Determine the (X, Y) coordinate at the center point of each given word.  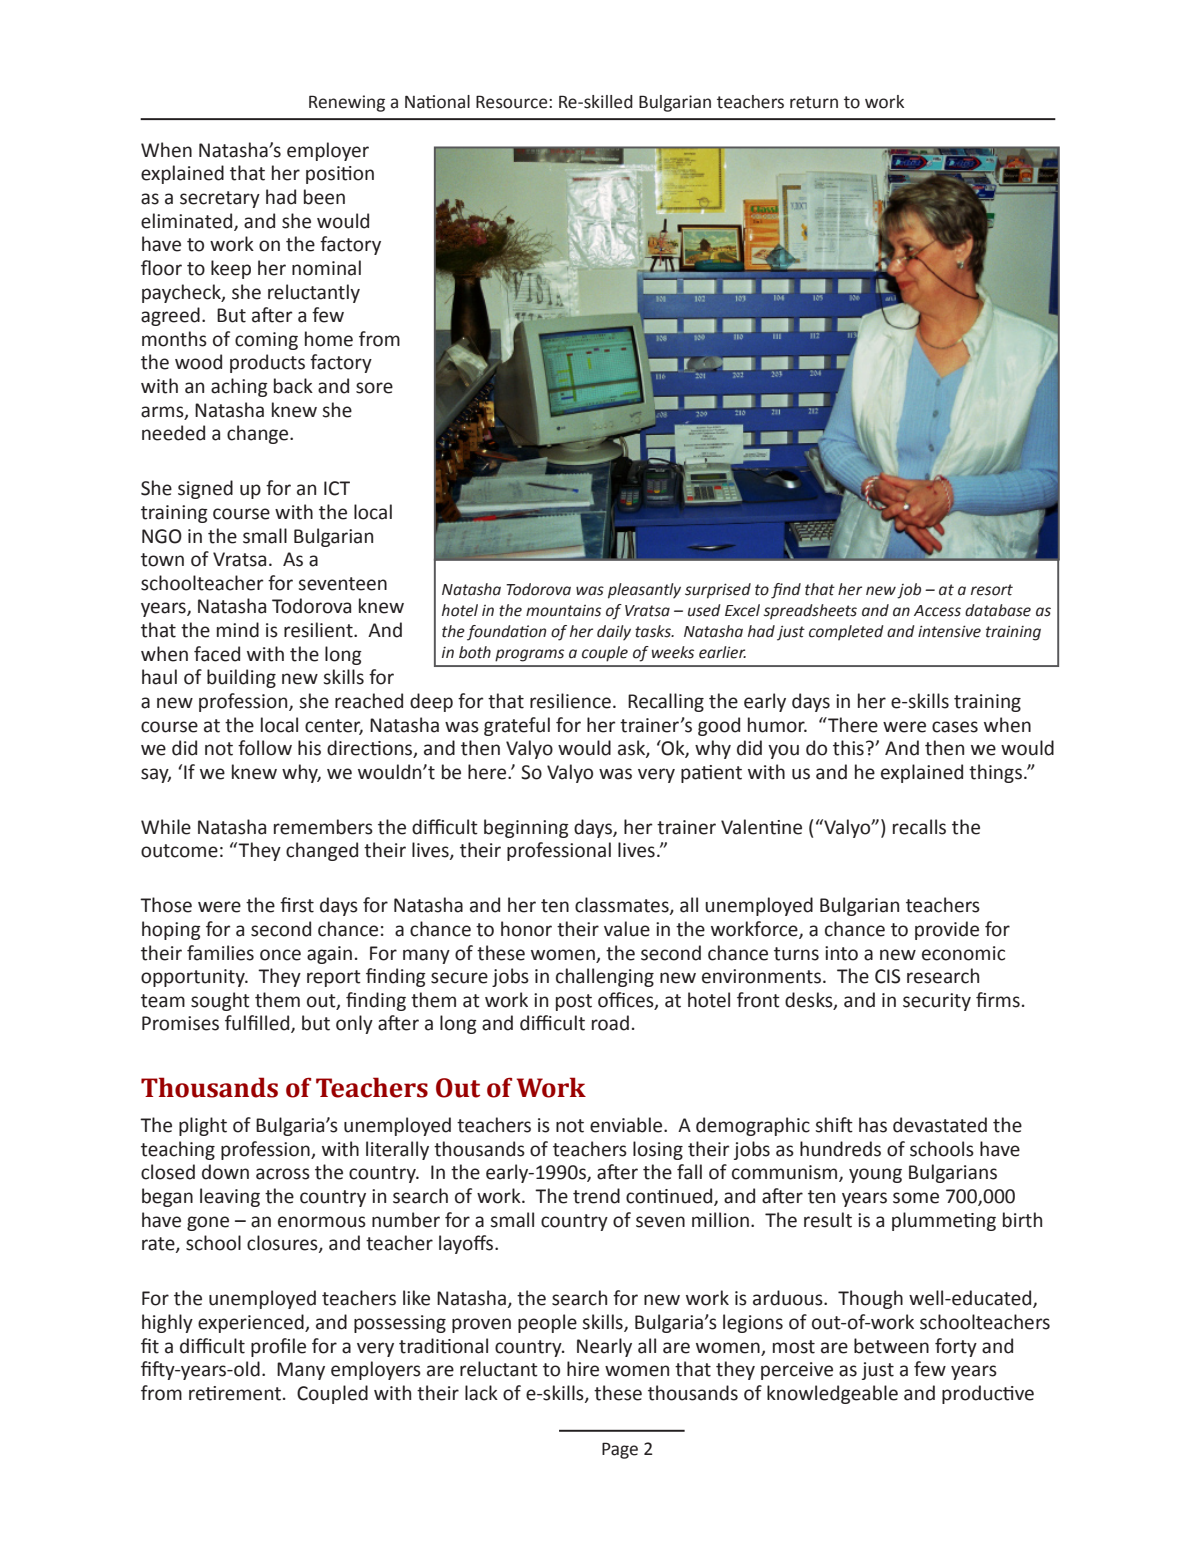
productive (988, 1394)
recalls (919, 827)
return (814, 102)
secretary (220, 199)
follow (265, 748)
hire (583, 1369)
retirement (235, 1393)
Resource (513, 102)
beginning (526, 828)
